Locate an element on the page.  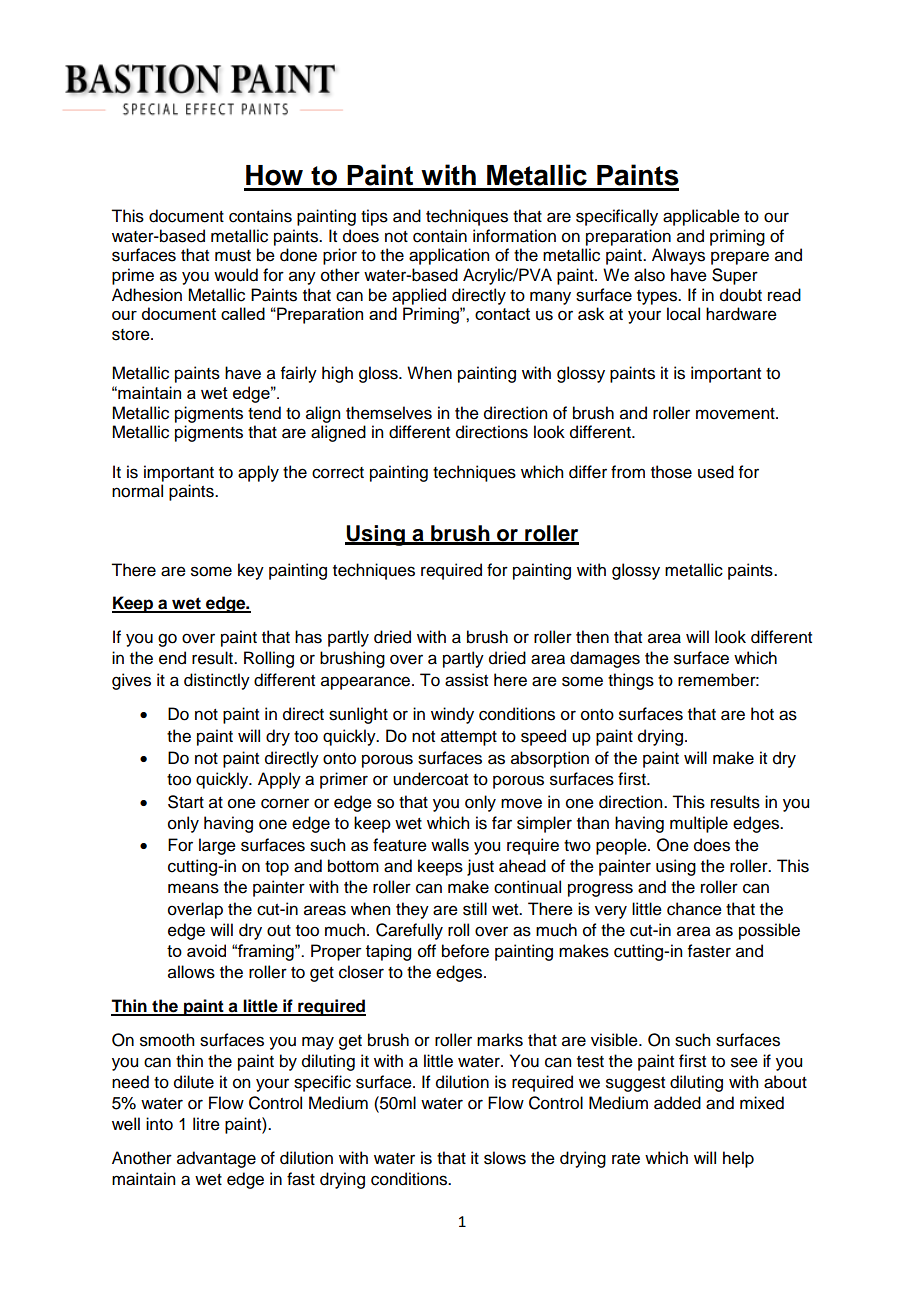
assist is located at coordinates (466, 680).
